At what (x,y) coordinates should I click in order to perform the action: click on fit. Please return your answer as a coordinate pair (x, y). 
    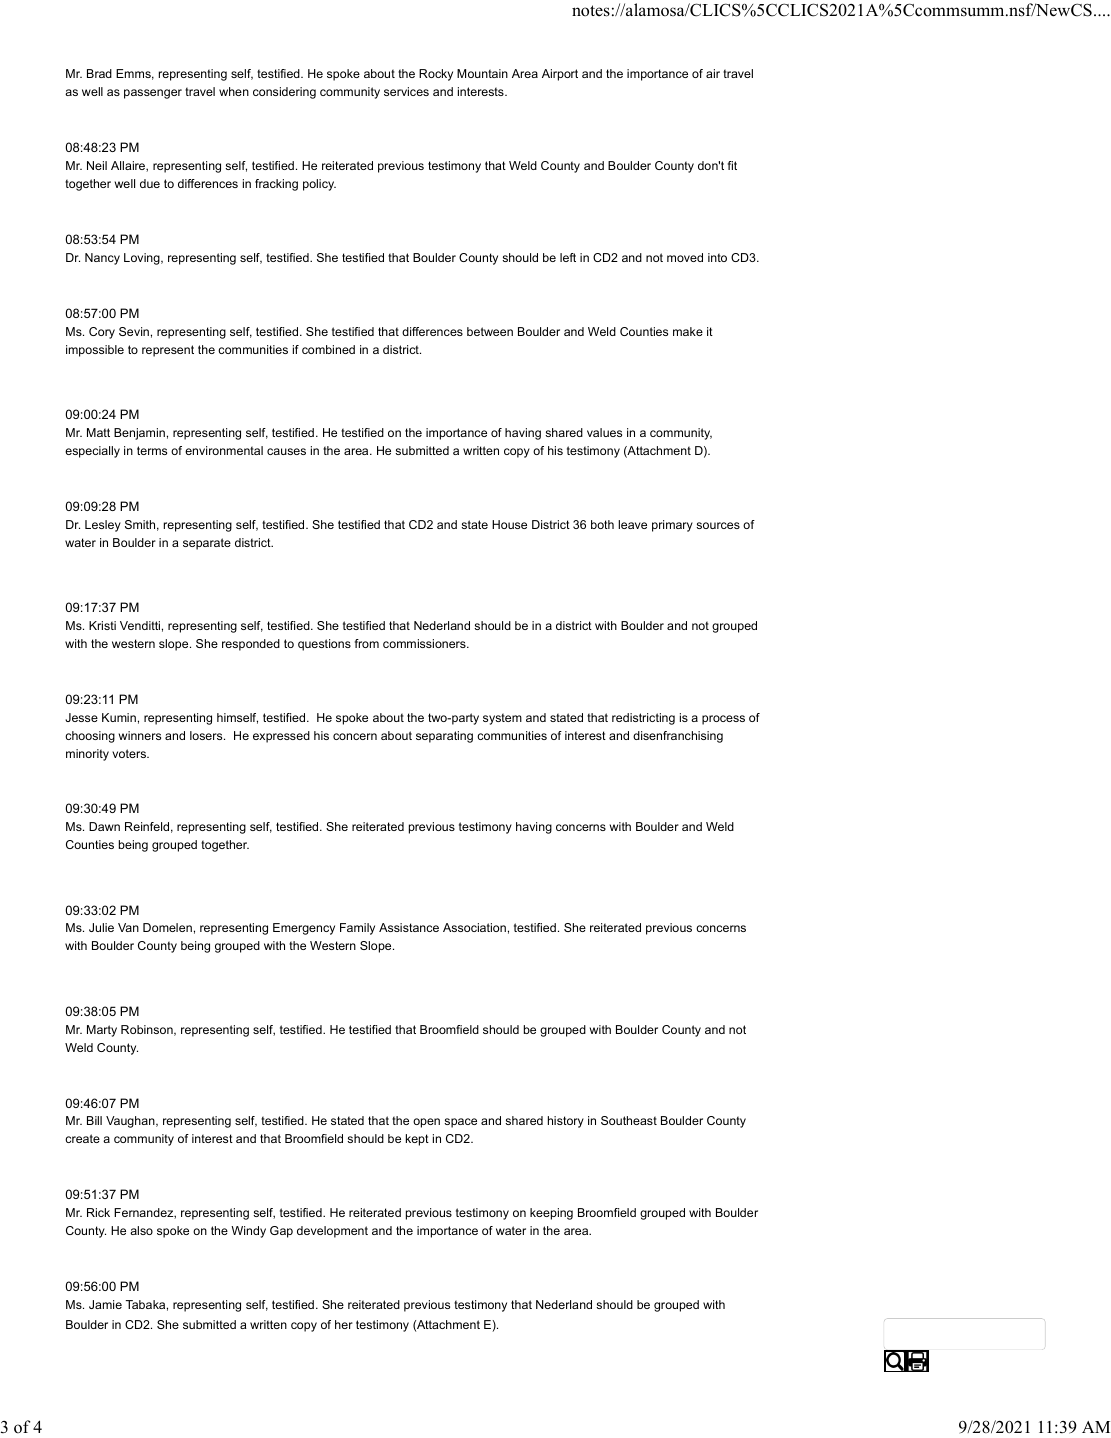
    Looking at the image, I should click on (732, 165).
